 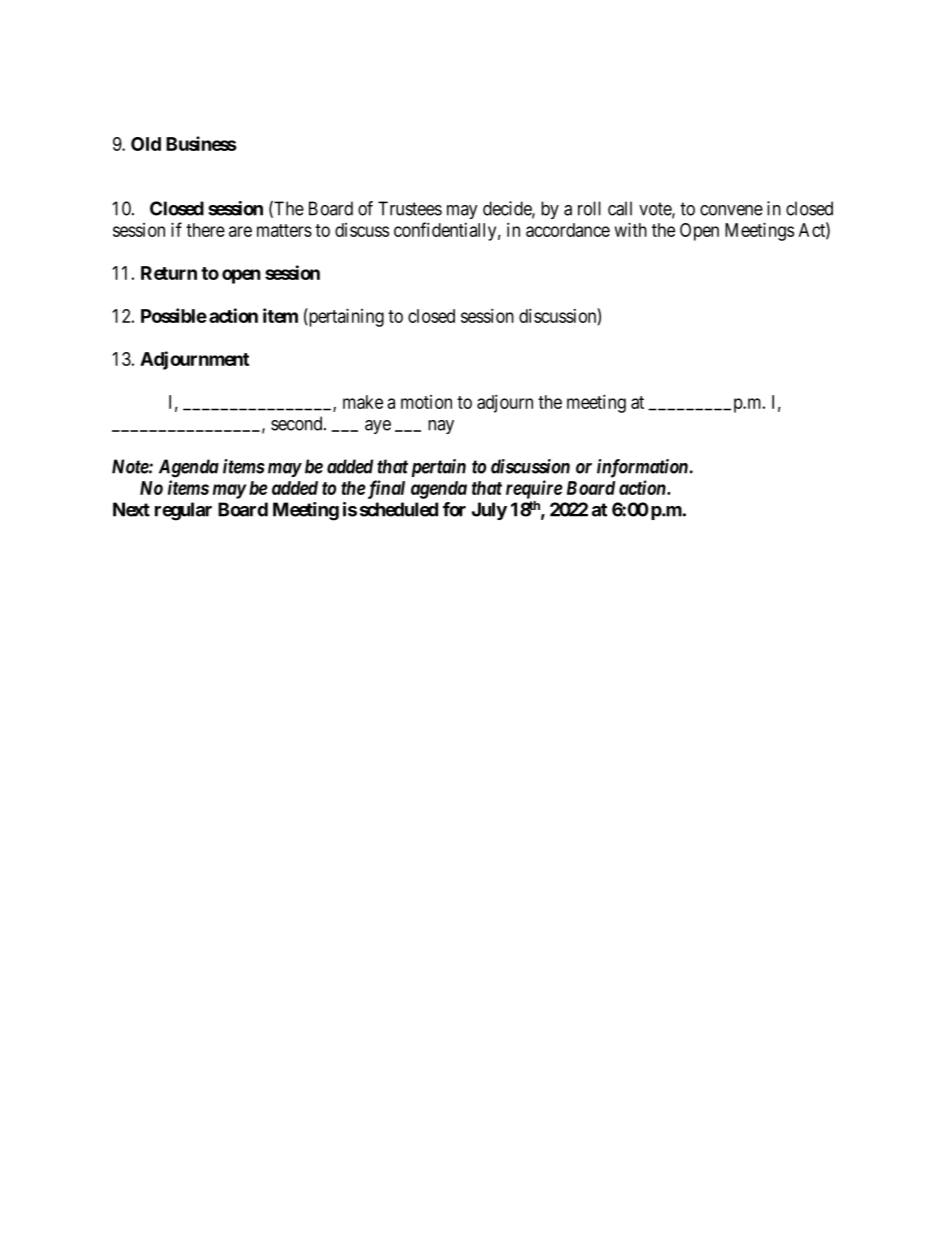 What do you see at coordinates (410, 208) in the screenshot?
I see `Trustees` at bounding box center [410, 208].
